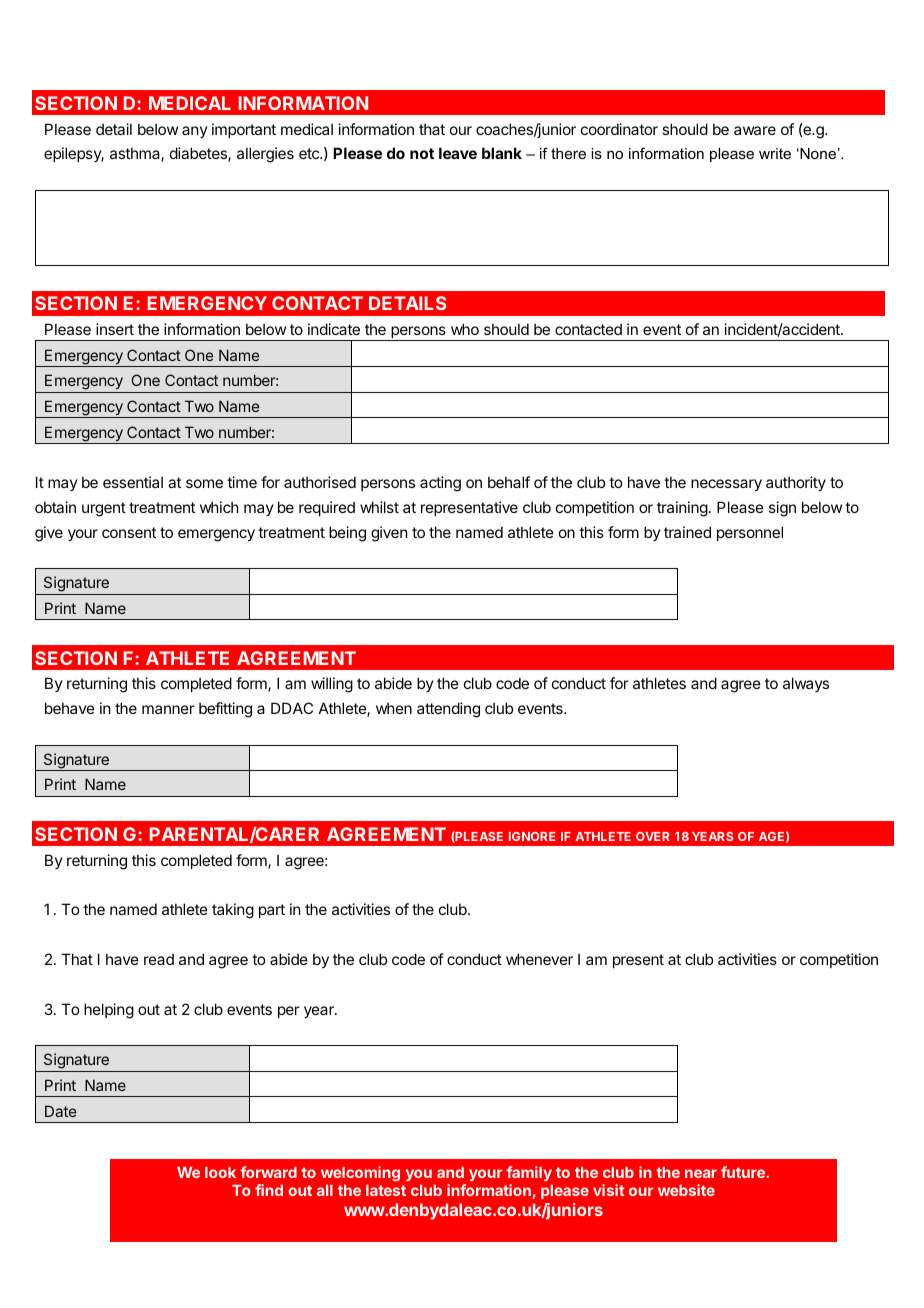  What do you see at coordinates (440, 484) in the screenshot?
I see `acting` at bounding box center [440, 484].
